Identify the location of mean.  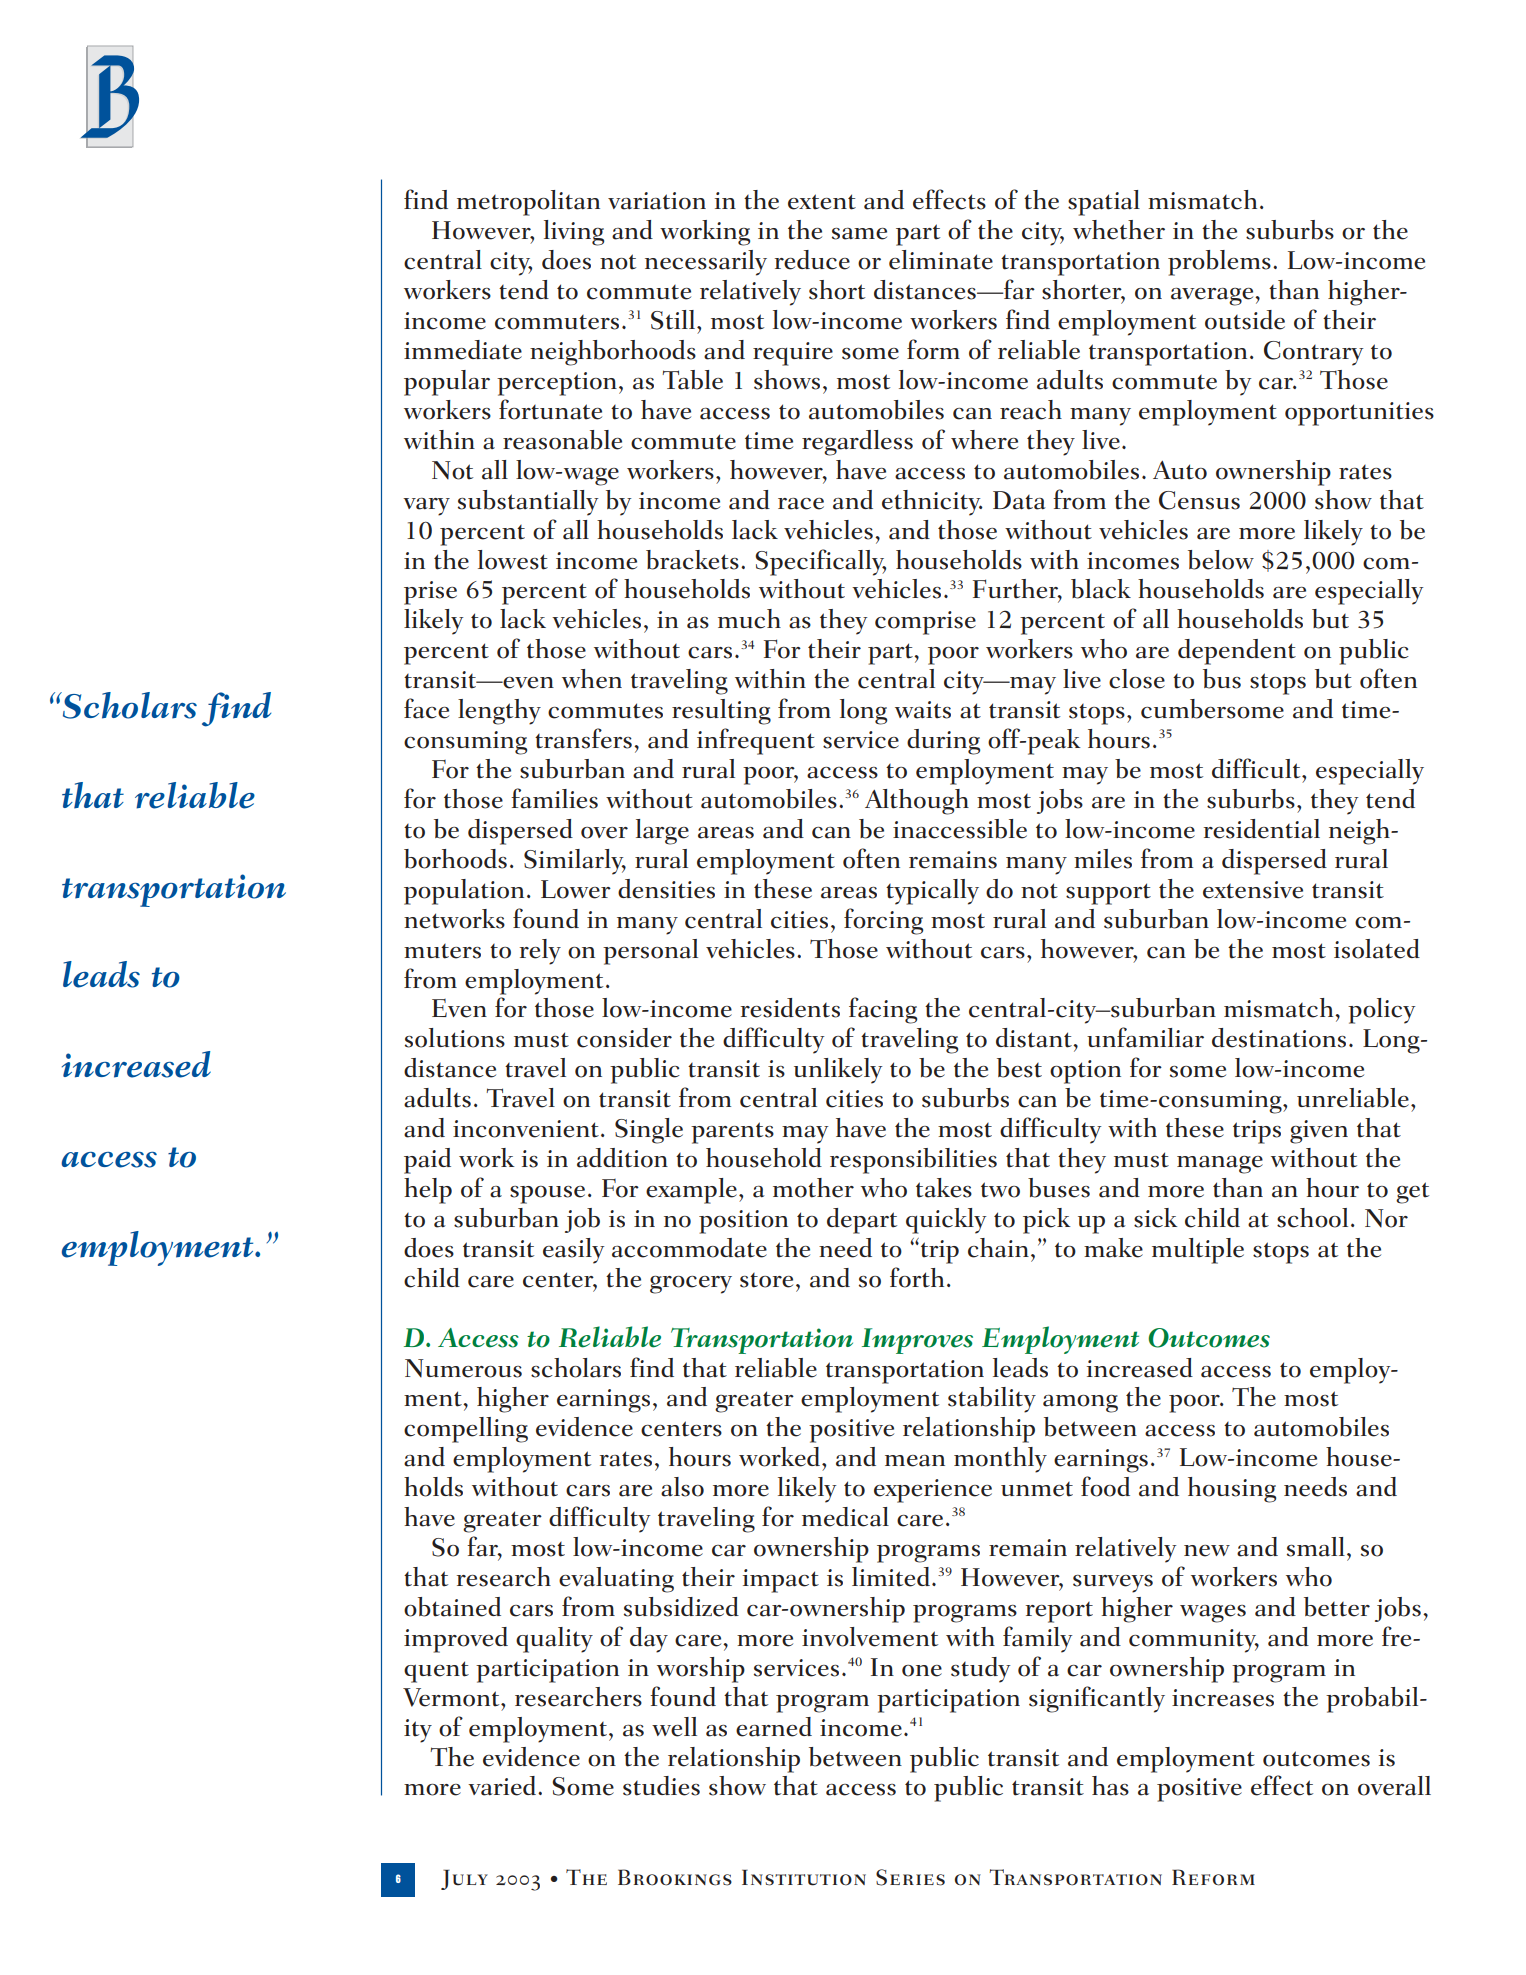
(915, 1461).
